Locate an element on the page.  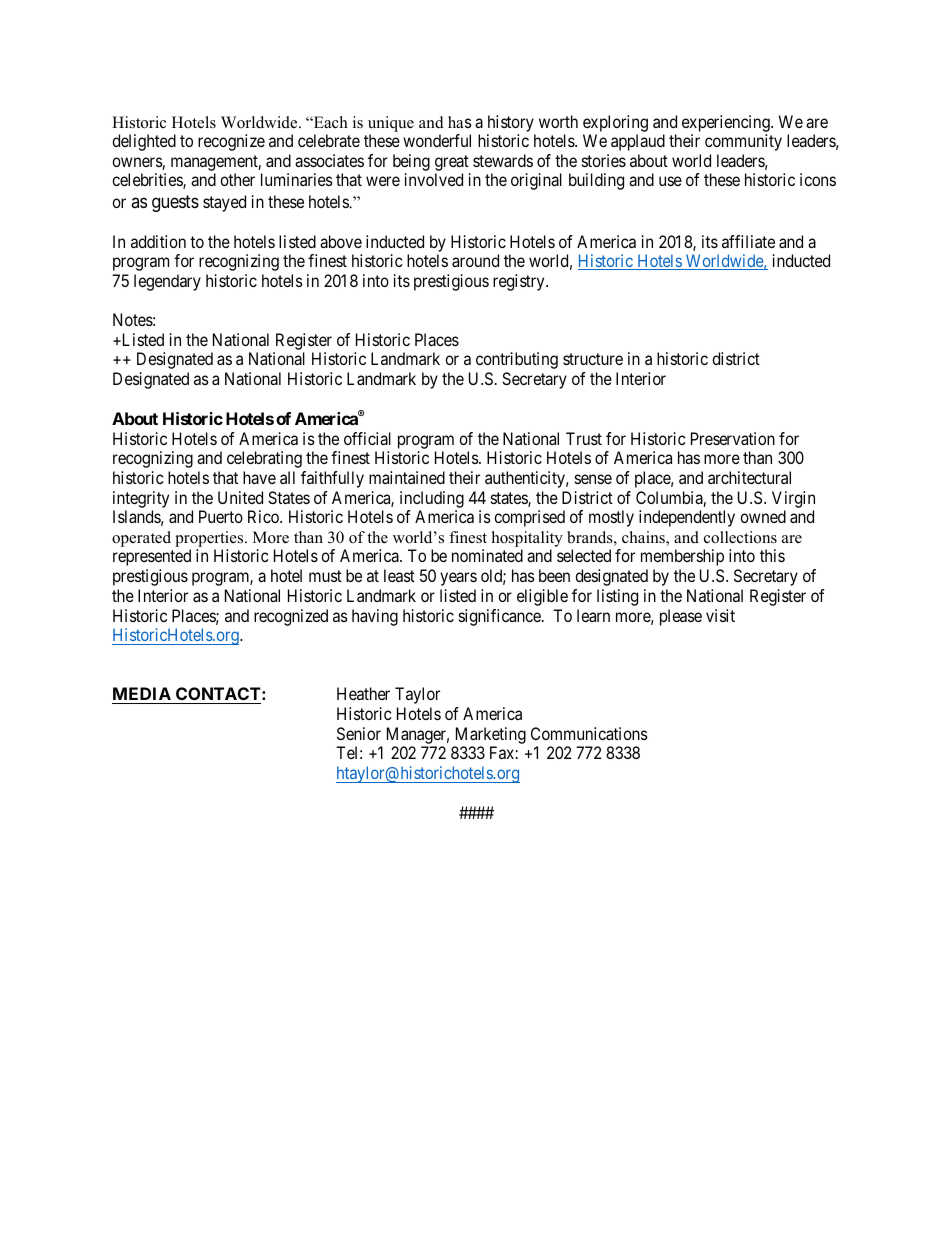
delighted is located at coordinates (144, 142).
